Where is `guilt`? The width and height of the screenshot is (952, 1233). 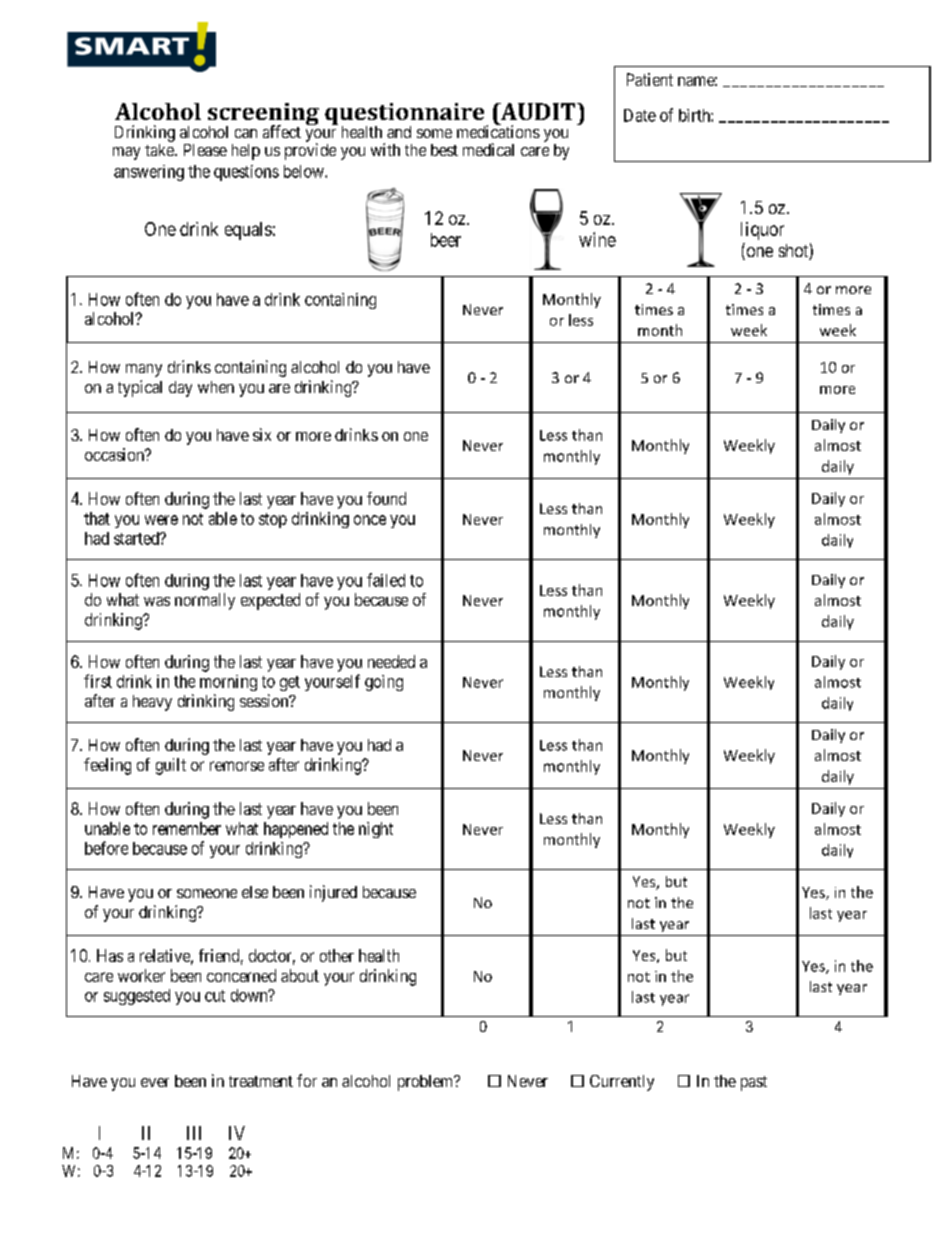 guilt is located at coordinates (171, 766).
